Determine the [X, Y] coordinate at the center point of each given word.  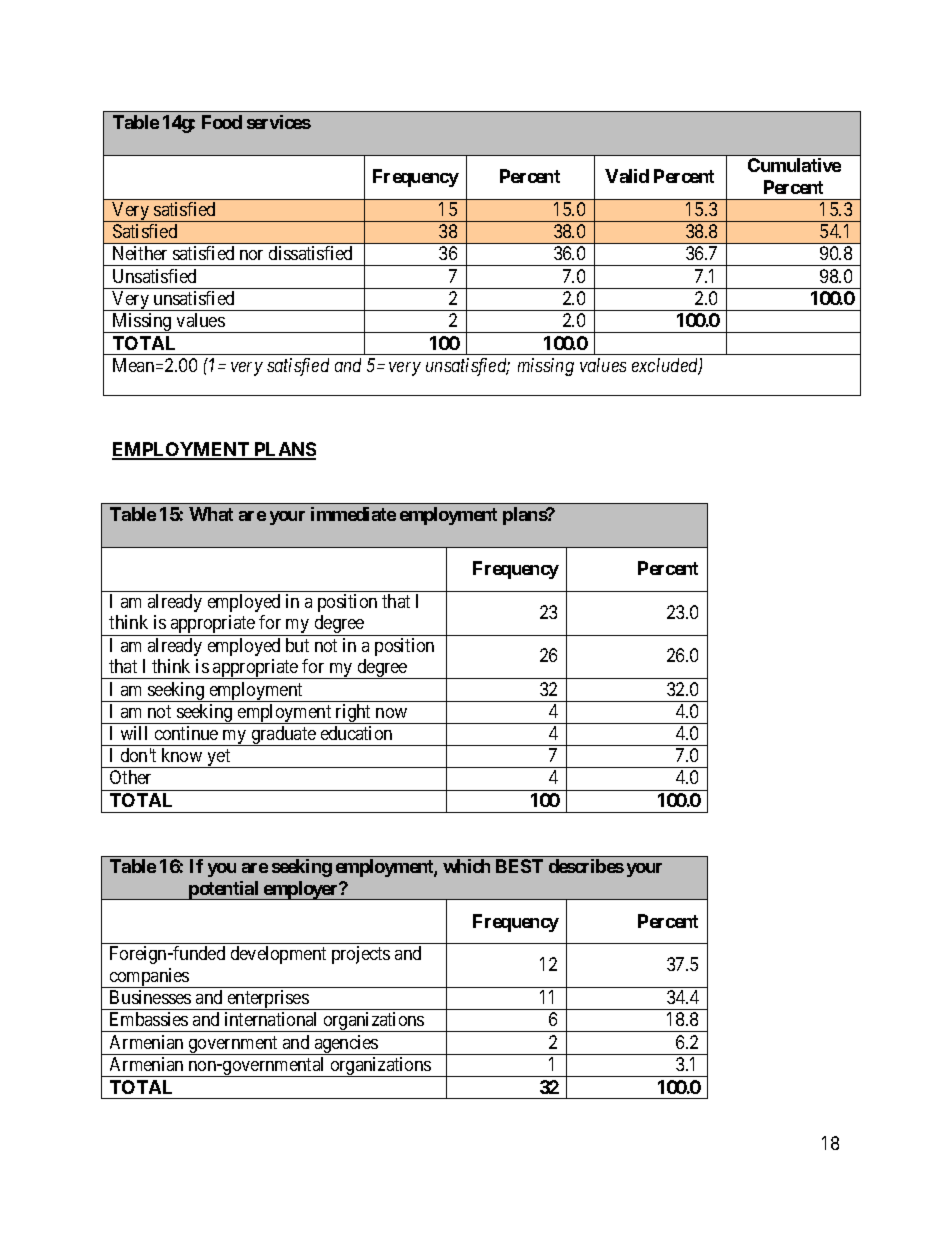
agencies [346, 1045]
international [270, 1019]
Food [222, 122]
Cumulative [794, 165]
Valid [627, 176]
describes [586, 866]
